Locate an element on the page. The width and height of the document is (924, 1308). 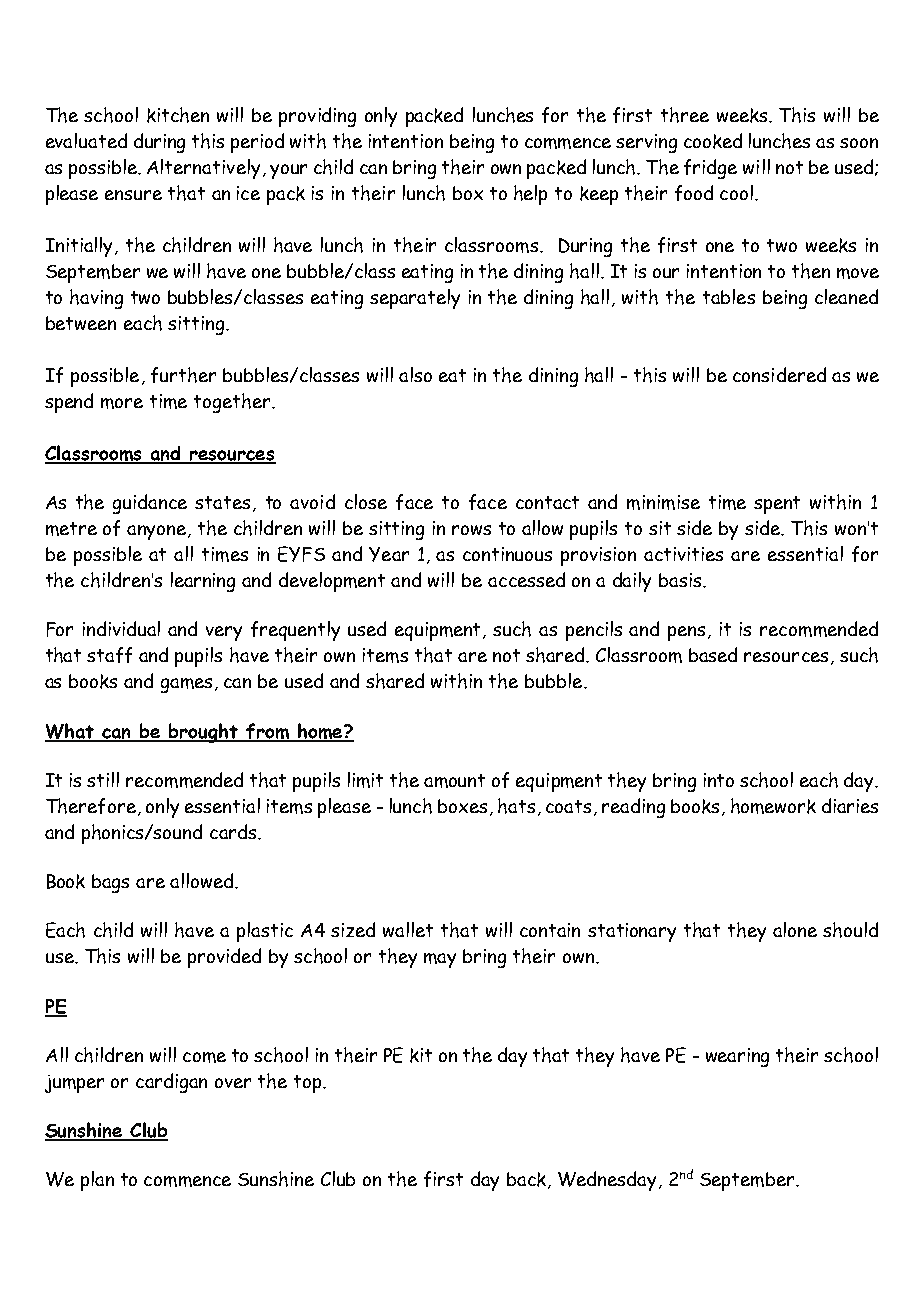
cooked is located at coordinates (713, 141).
